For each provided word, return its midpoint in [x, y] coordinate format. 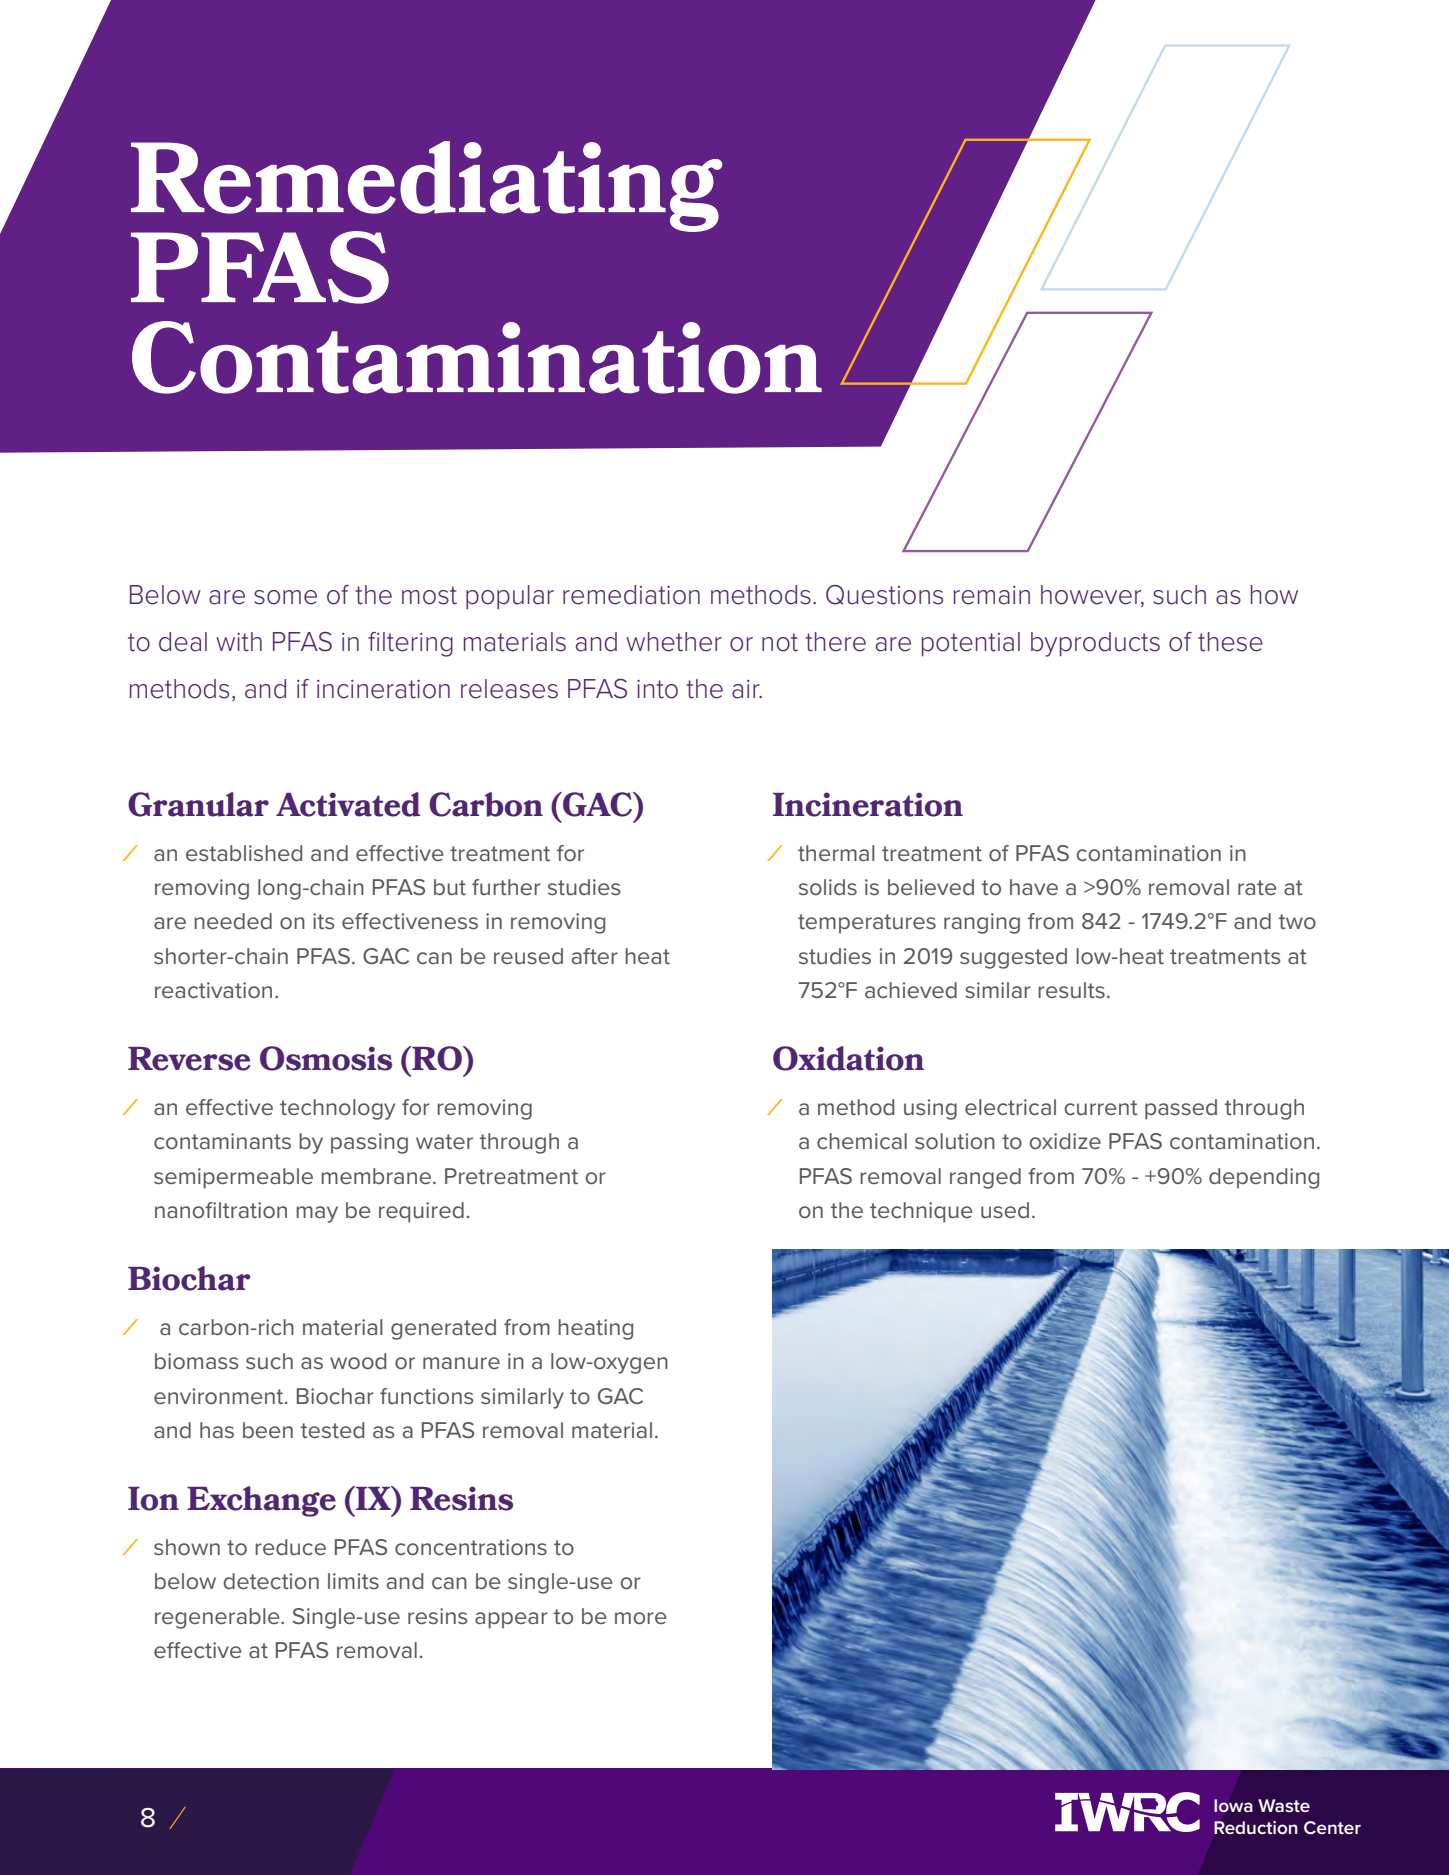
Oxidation [848, 1058]
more [640, 1618]
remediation [631, 595]
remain [992, 595]
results [1071, 990]
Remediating [427, 187]
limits [353, 1581]
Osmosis [326, 1058]
